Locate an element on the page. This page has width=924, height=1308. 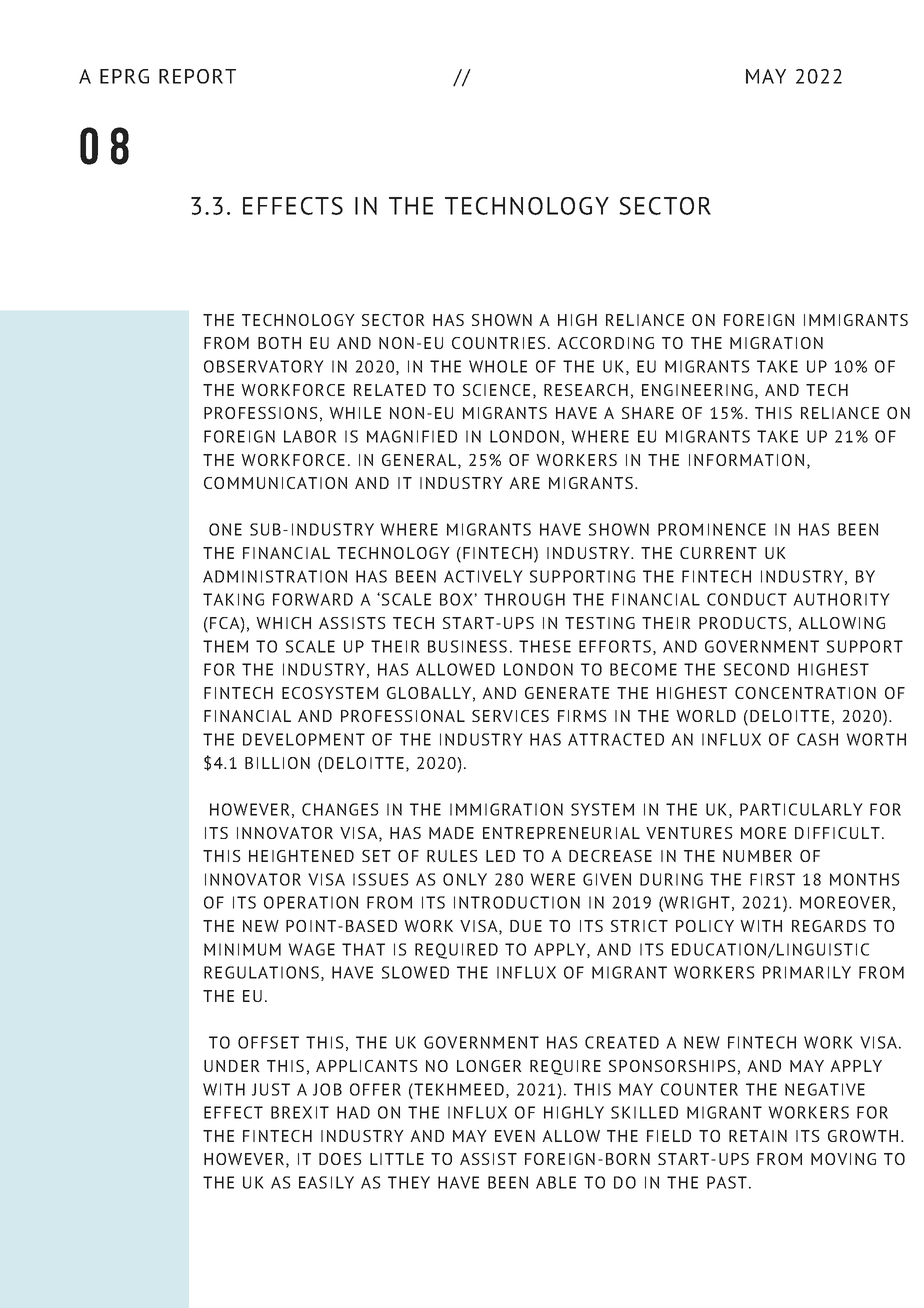
PARTICULARLY is located at coordinates (801, 809).
